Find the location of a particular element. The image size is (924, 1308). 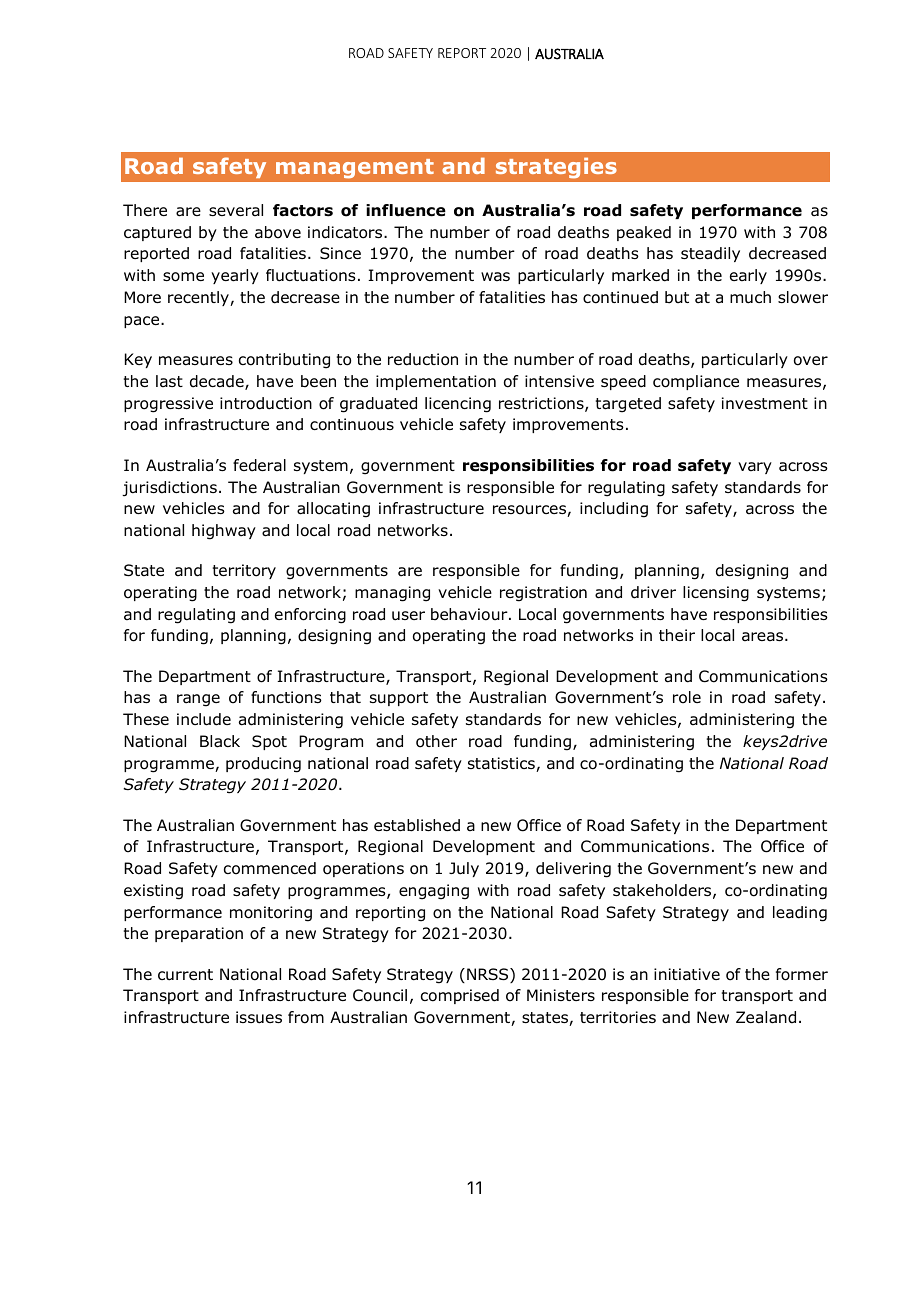

current is located at coordinates (185, 975).
